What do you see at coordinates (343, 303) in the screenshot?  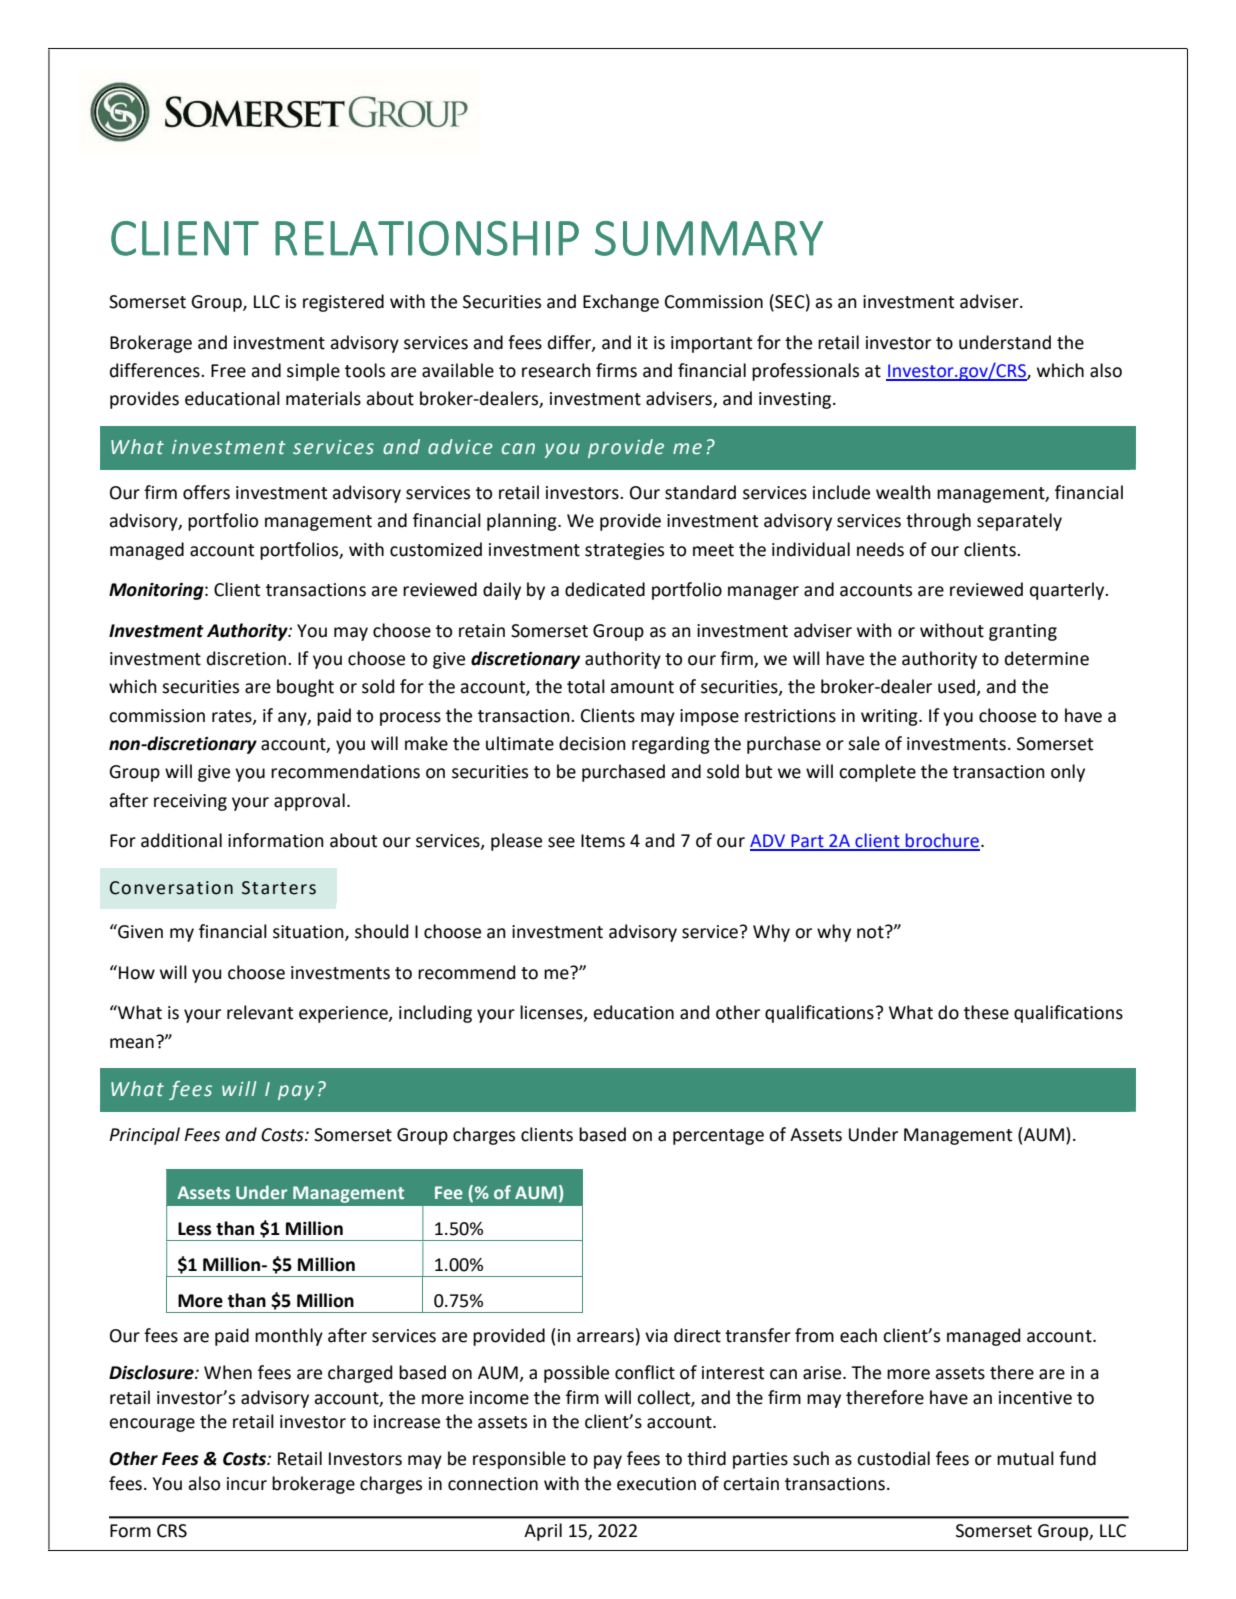 I see `registered` at bounding box center [343, 303].
